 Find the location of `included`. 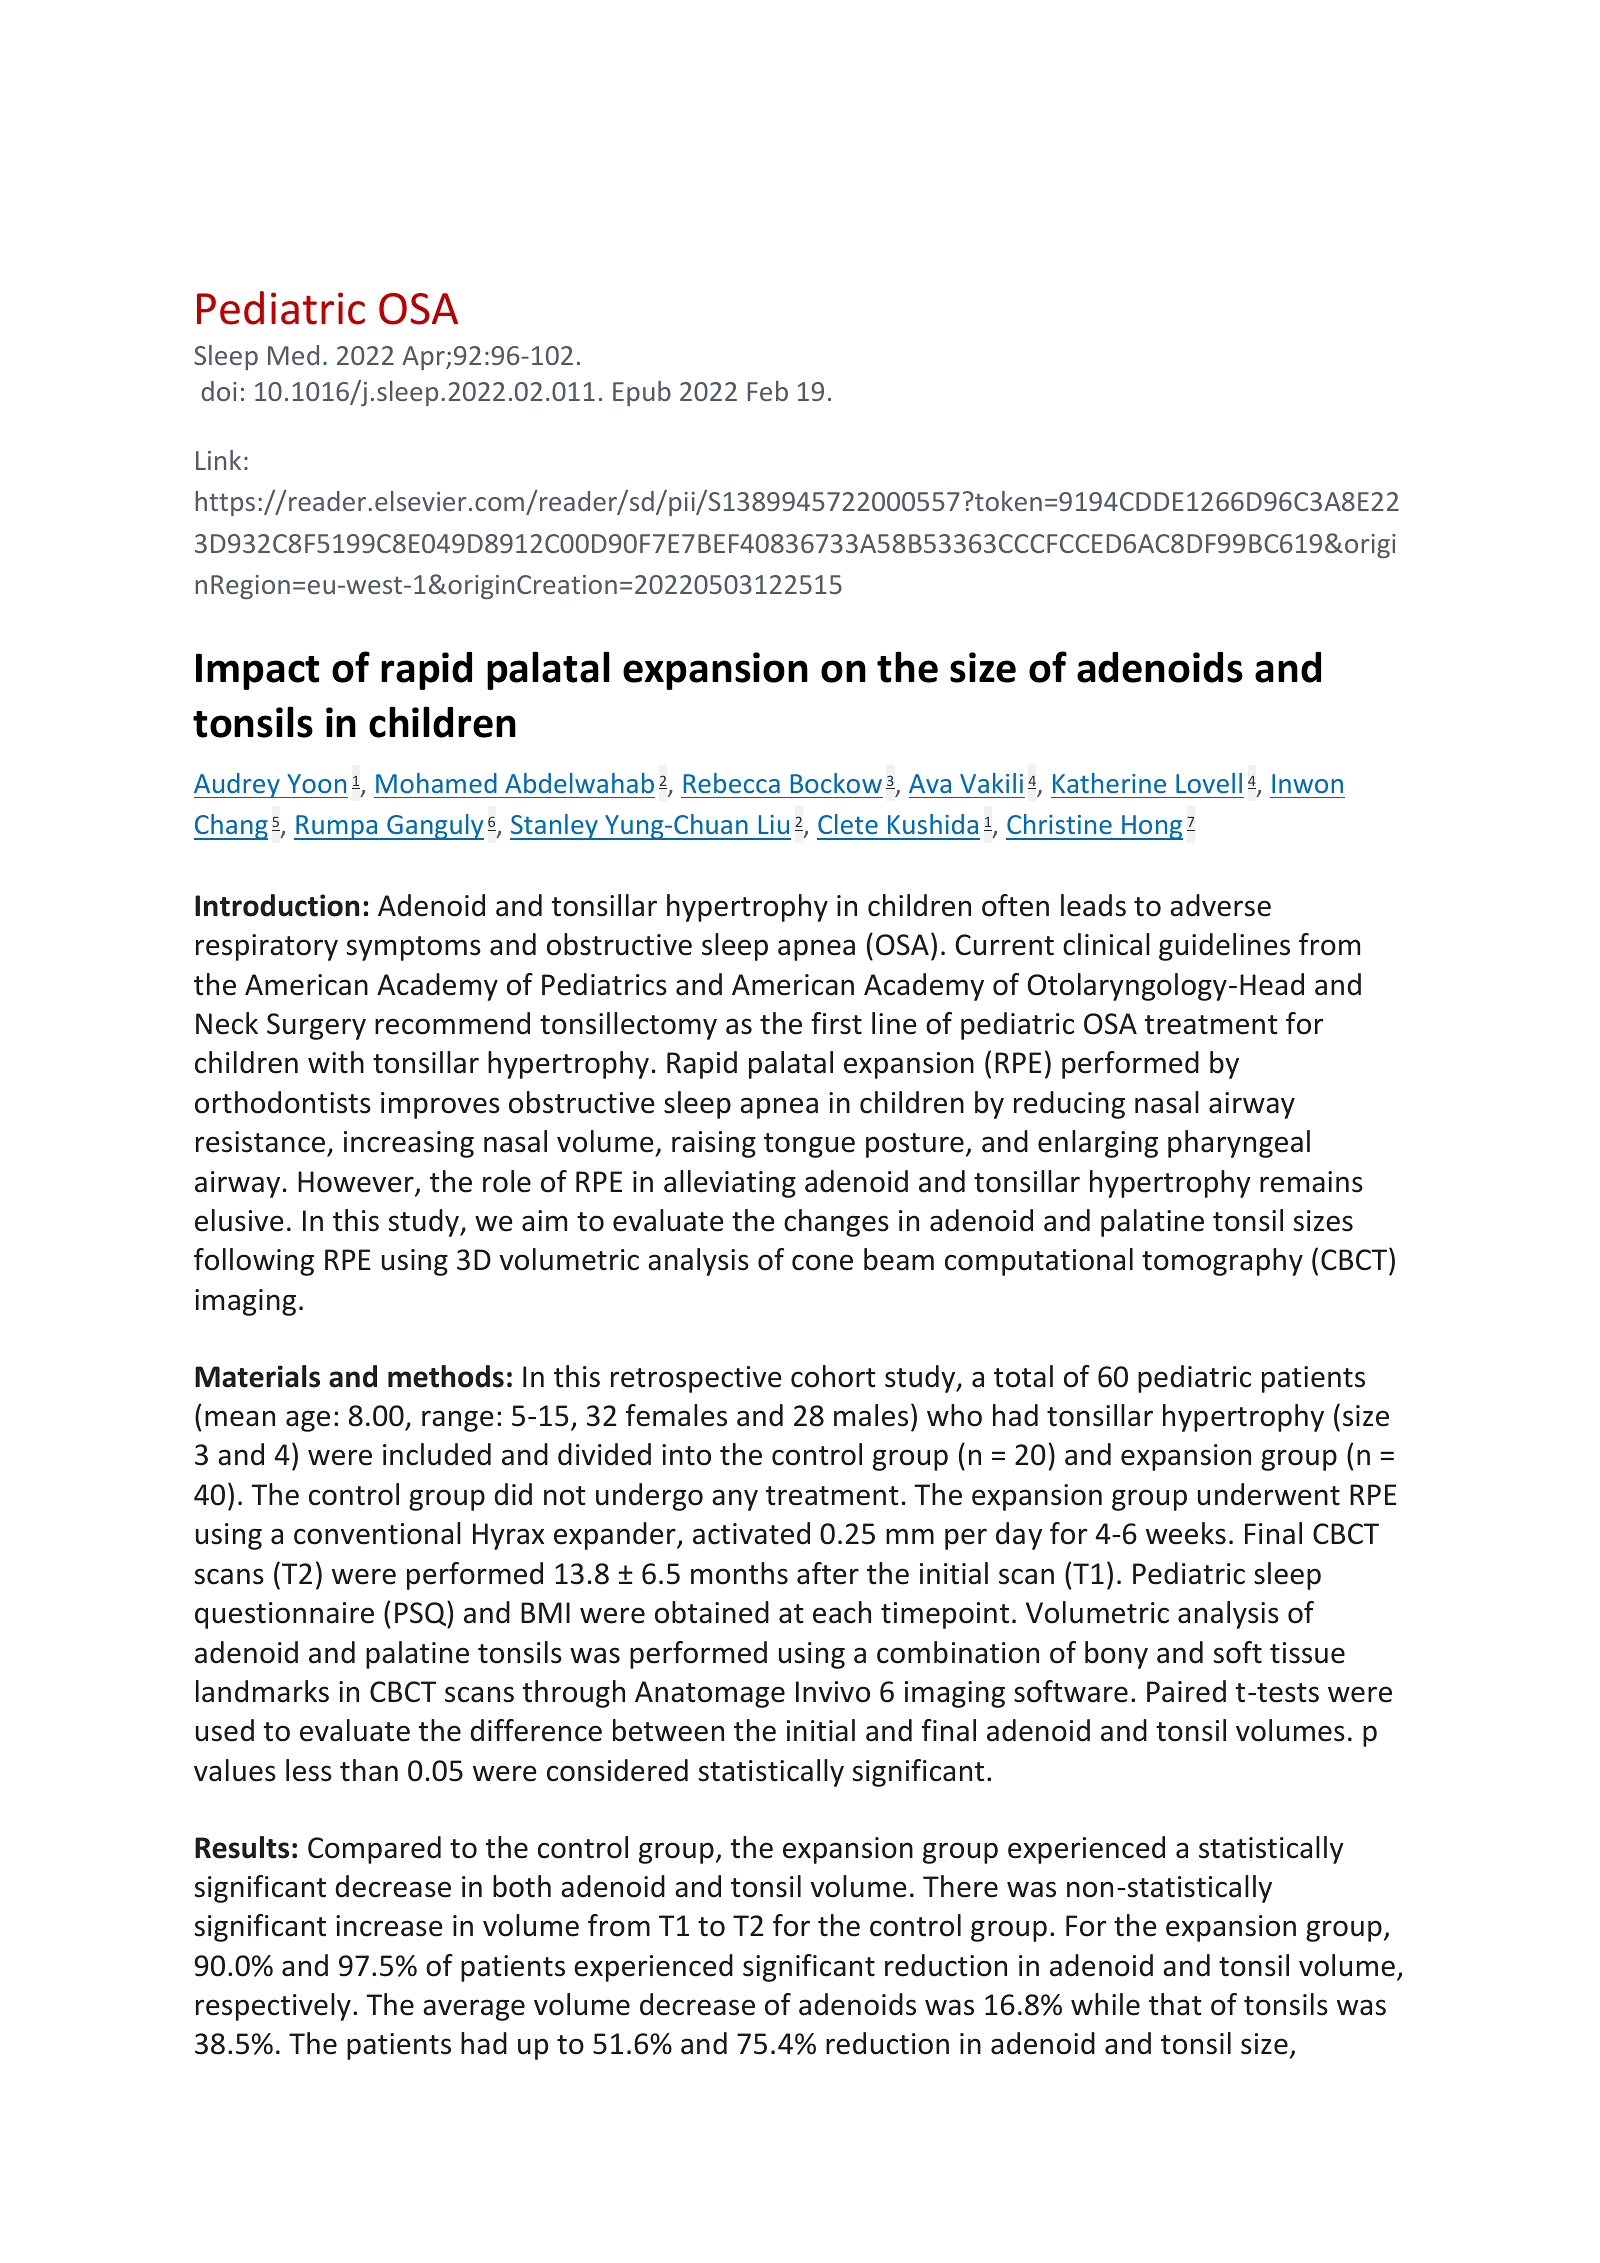

included is located at coordinates (437, 1454).
